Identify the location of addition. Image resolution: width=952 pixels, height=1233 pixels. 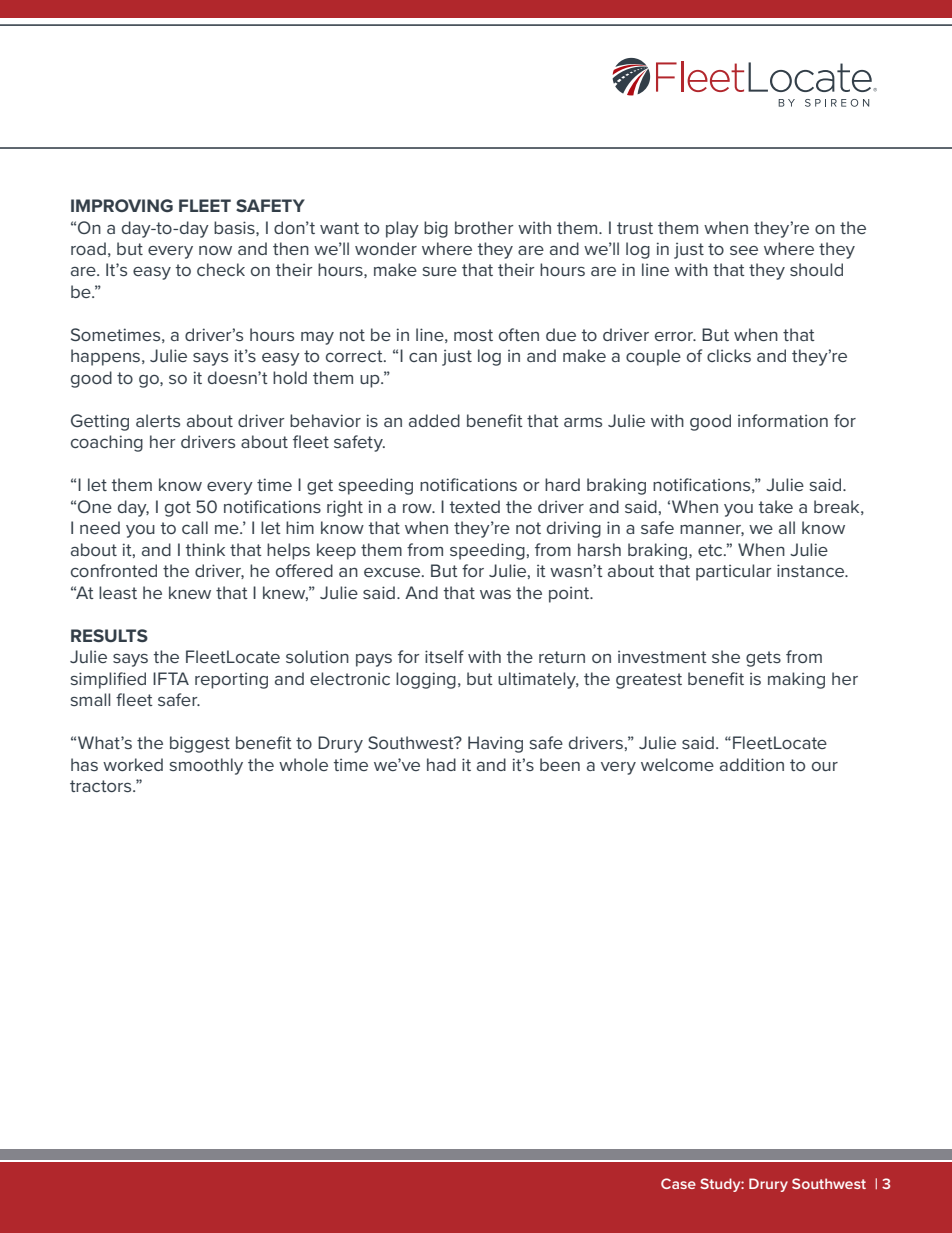
(752, 764).
